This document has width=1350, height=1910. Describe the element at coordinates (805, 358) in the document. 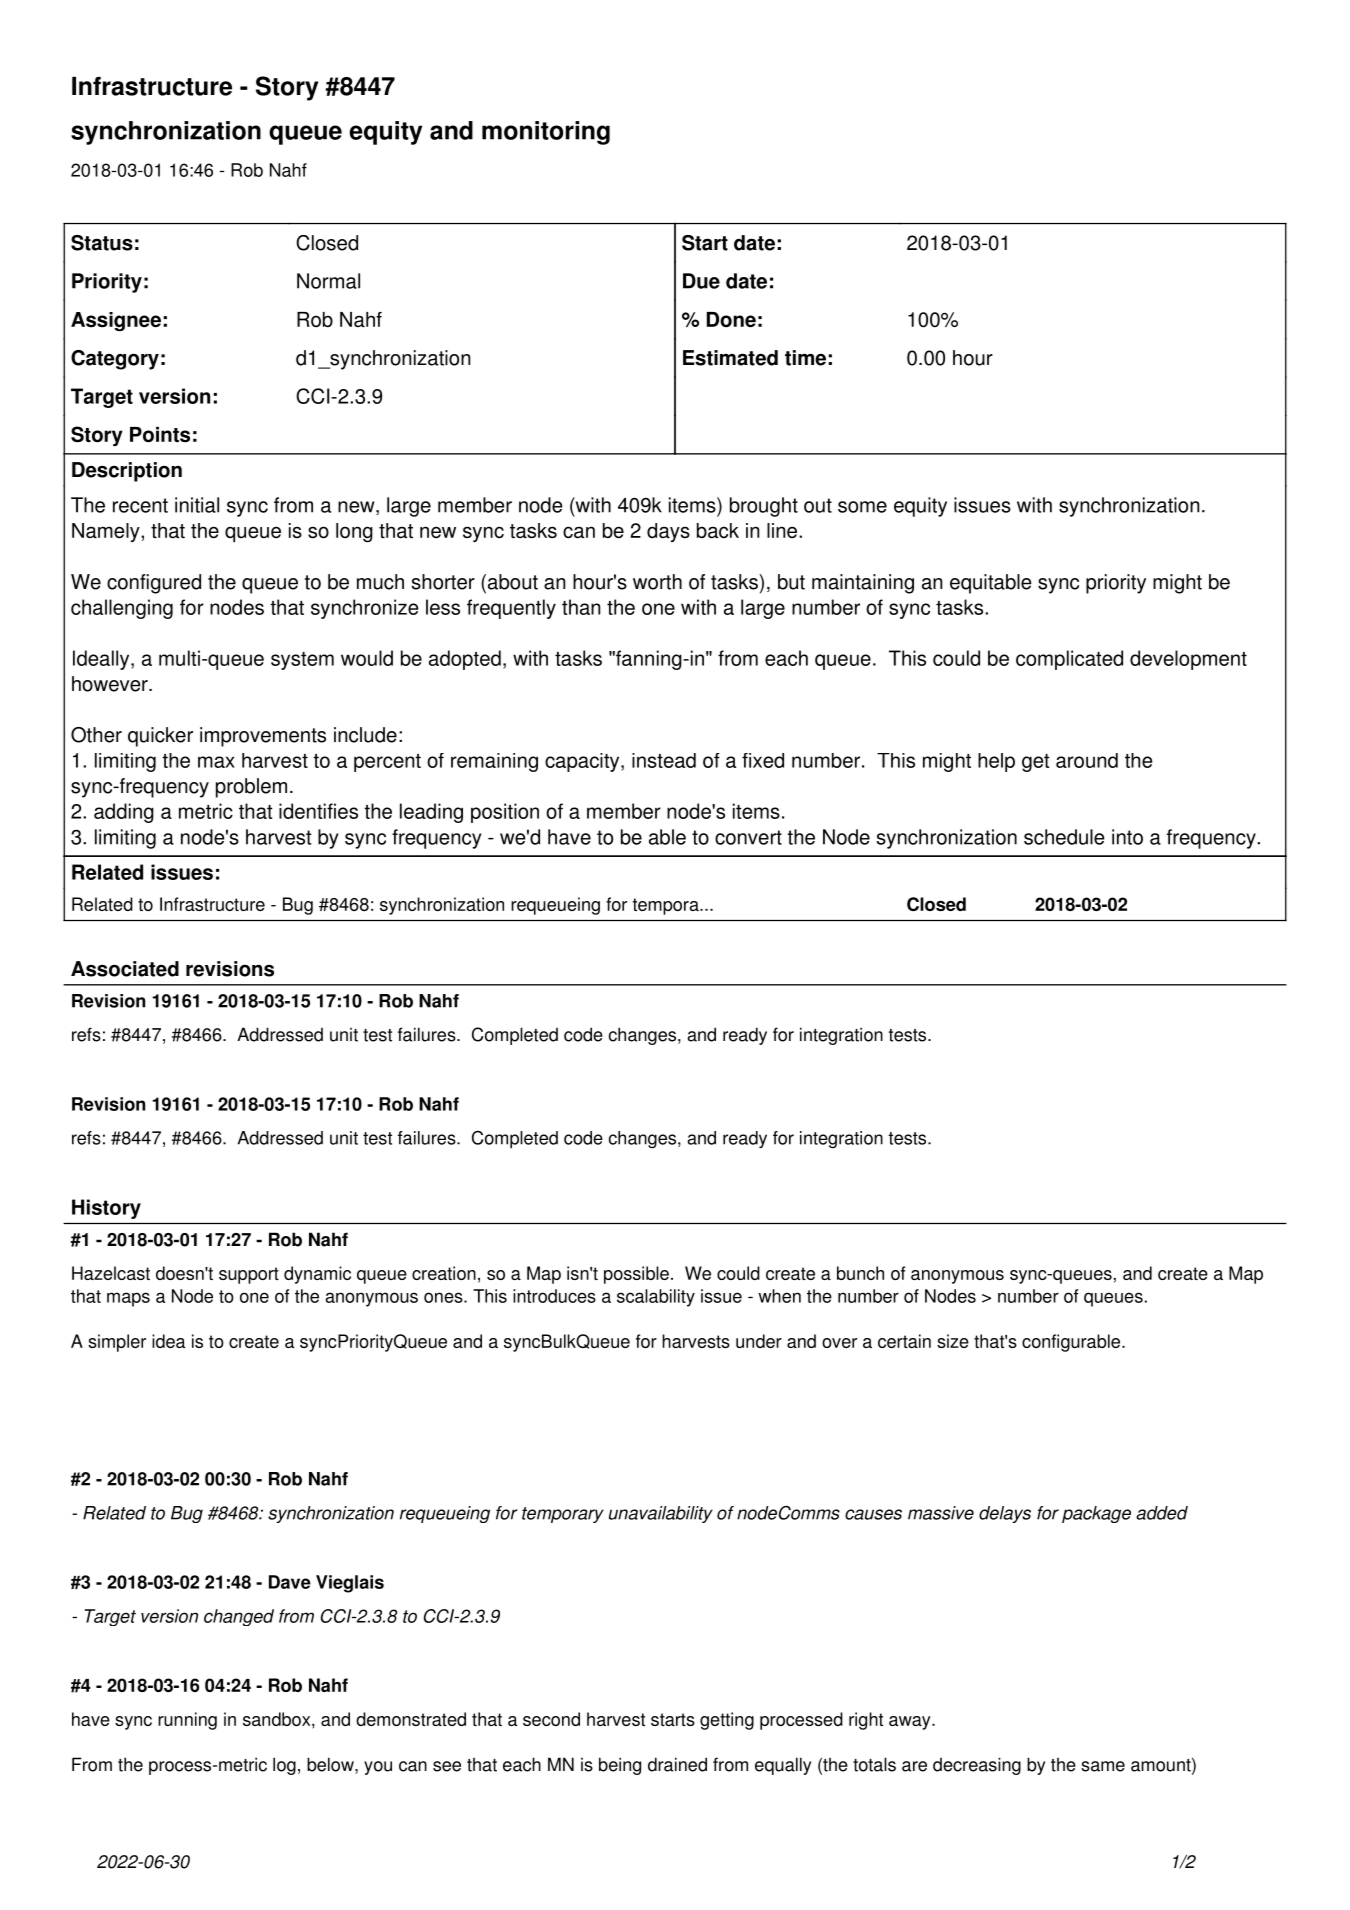

I see `time` at that location.
